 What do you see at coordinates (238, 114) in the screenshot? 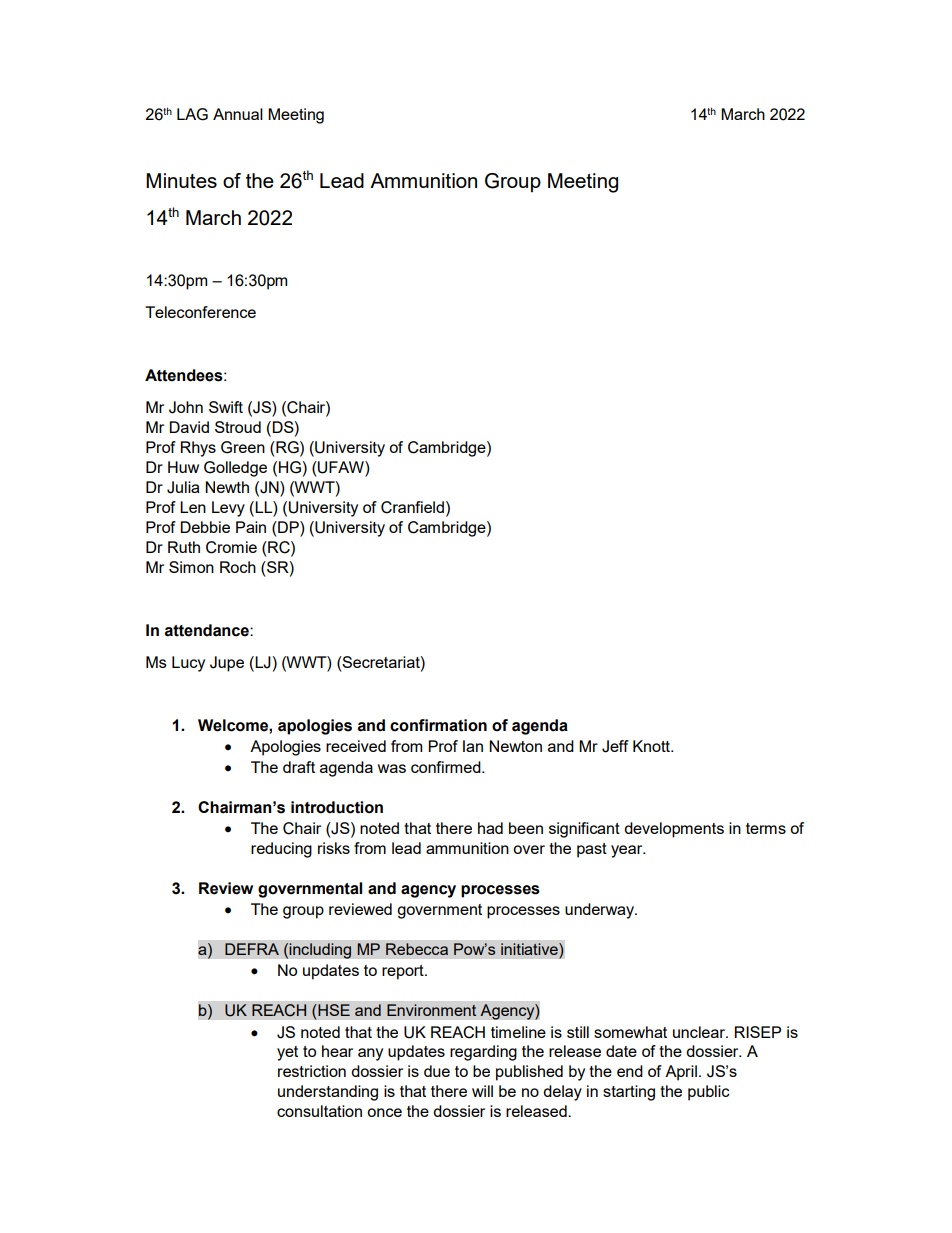
I see `Annual` at bounding box center [238, 114].
